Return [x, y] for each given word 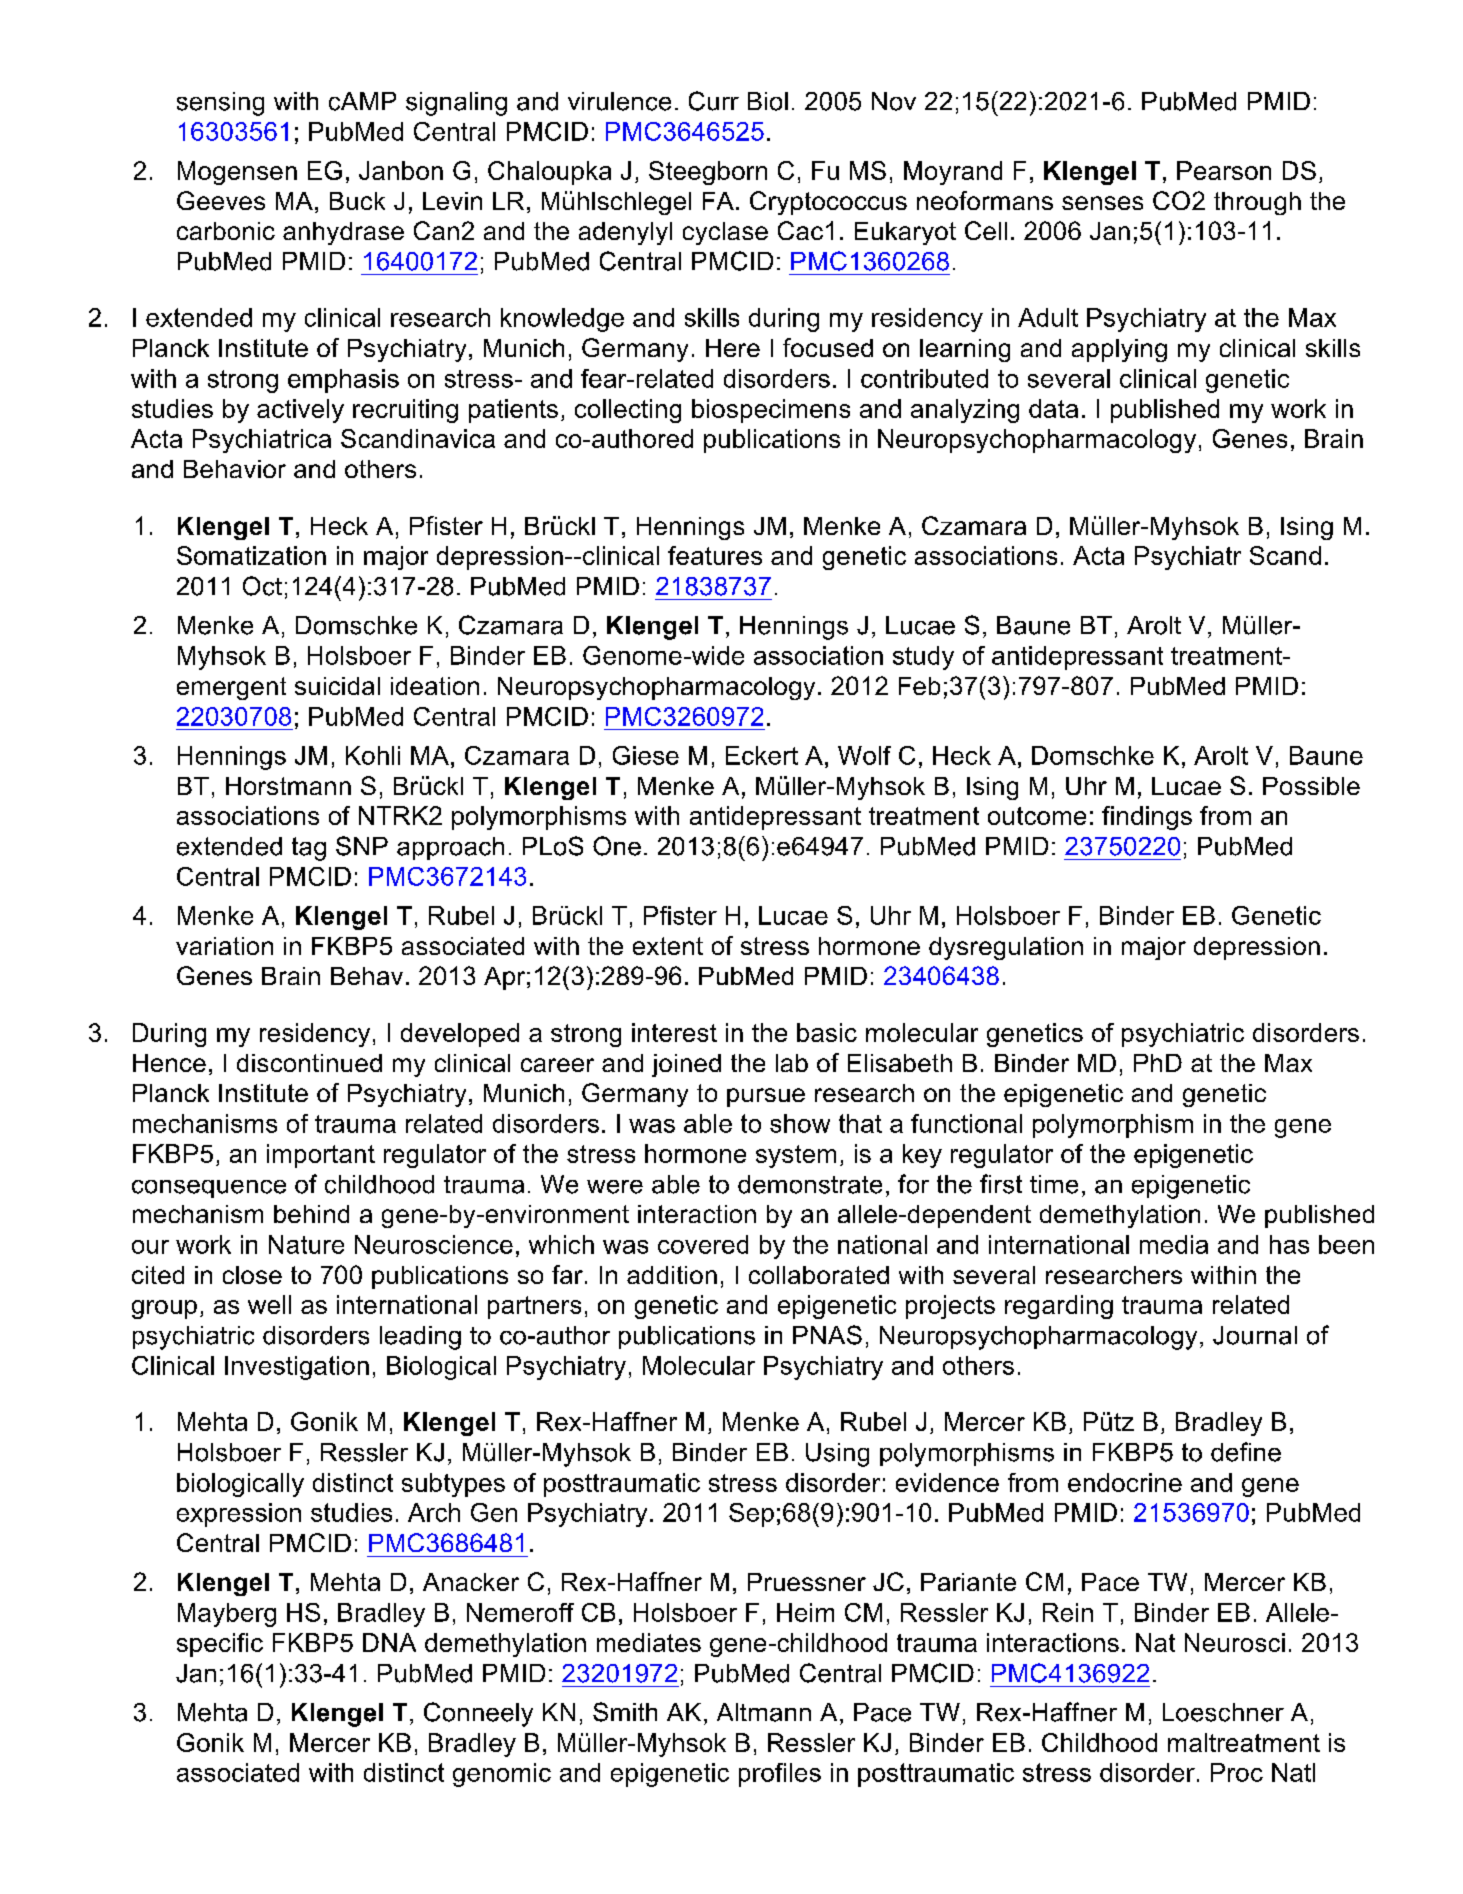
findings [1147, 818]
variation [224, 946]
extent [668, 946]
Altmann [764, 1712]
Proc [1237, 1772]
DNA [389, 1642]
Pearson [1224, 170]
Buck [357, 201]
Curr [714, 101]
